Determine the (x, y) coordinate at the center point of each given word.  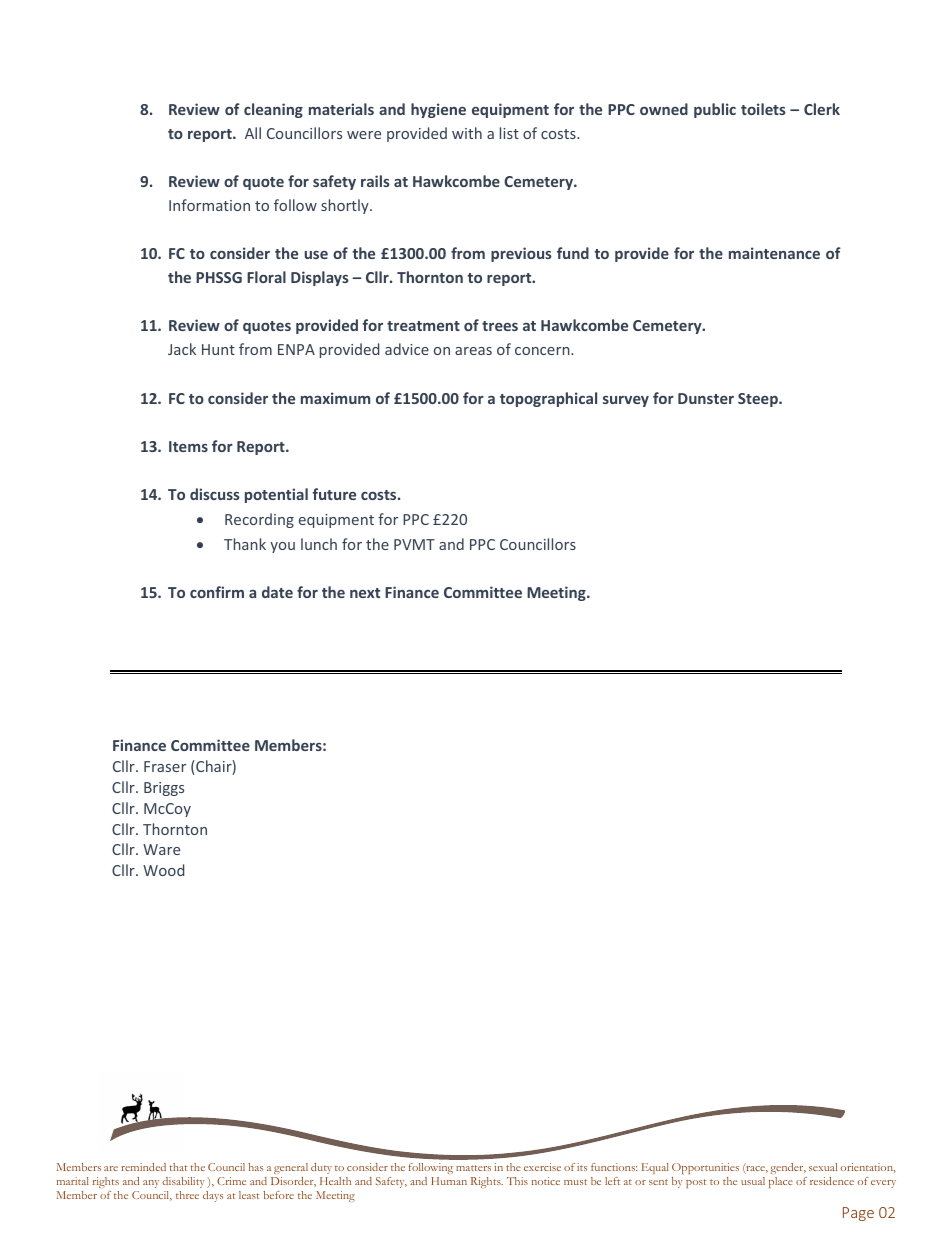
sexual (823, 1167)
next (365, 593)
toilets (763, 109)
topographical (548, 399)
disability (183, 1182)
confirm (217, 592)
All (253, 133)
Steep (759, 400)
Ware (161, 849)
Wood (163, 870)
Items (188, 446)
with (467, 133)
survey (626, 401)
